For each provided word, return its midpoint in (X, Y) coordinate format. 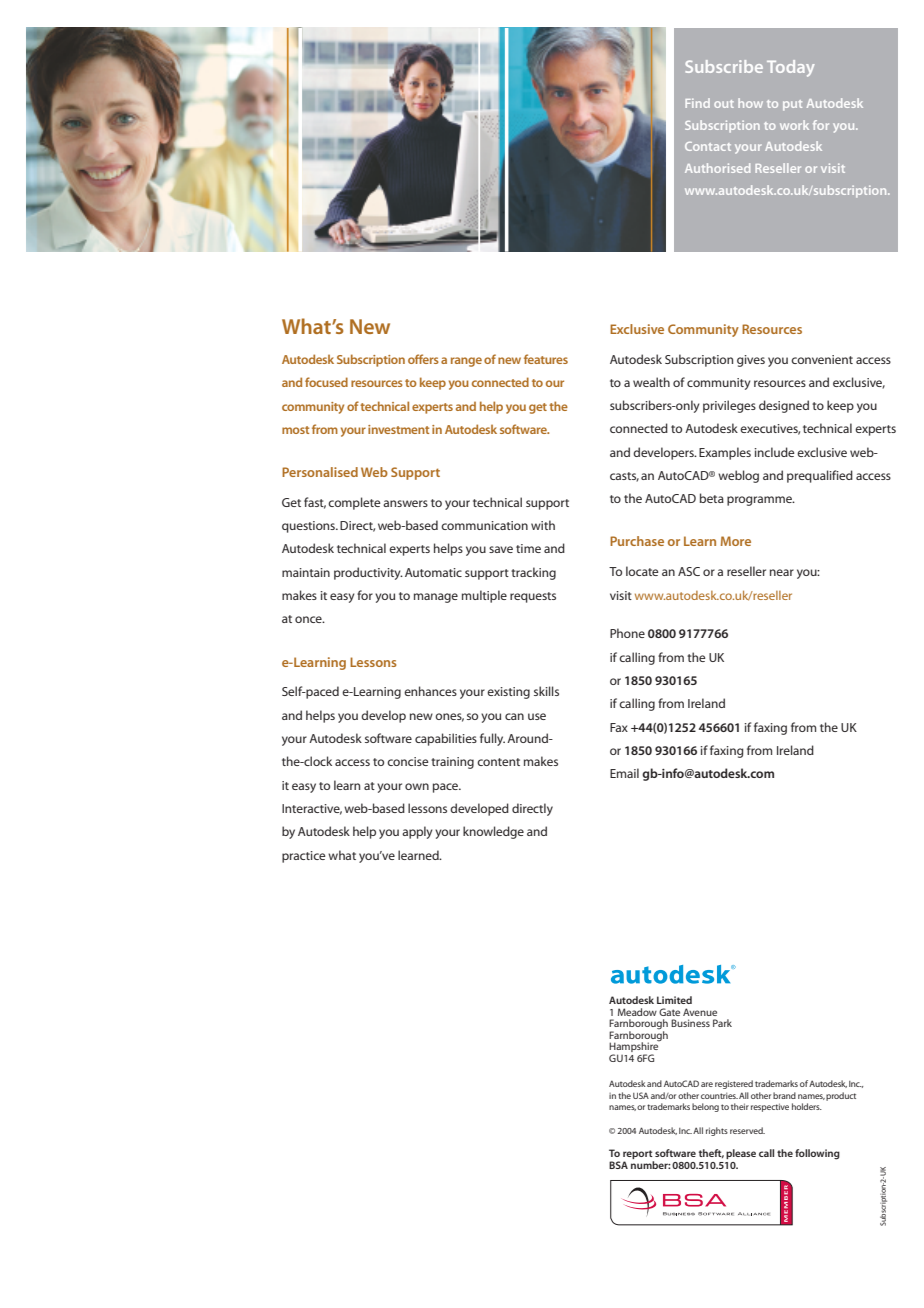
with (543, 525)
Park (722, 1023)
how (750, 103)
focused (326, 382)
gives (751, 361)
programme (760, 501)
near (782, 572)
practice (304, 857)
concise (408, 761)
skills (546, 691)
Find (697, 103)
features (546, 359)
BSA (618, 1165)
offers (423, 359)
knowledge (493, 832)
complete (354, 503)
